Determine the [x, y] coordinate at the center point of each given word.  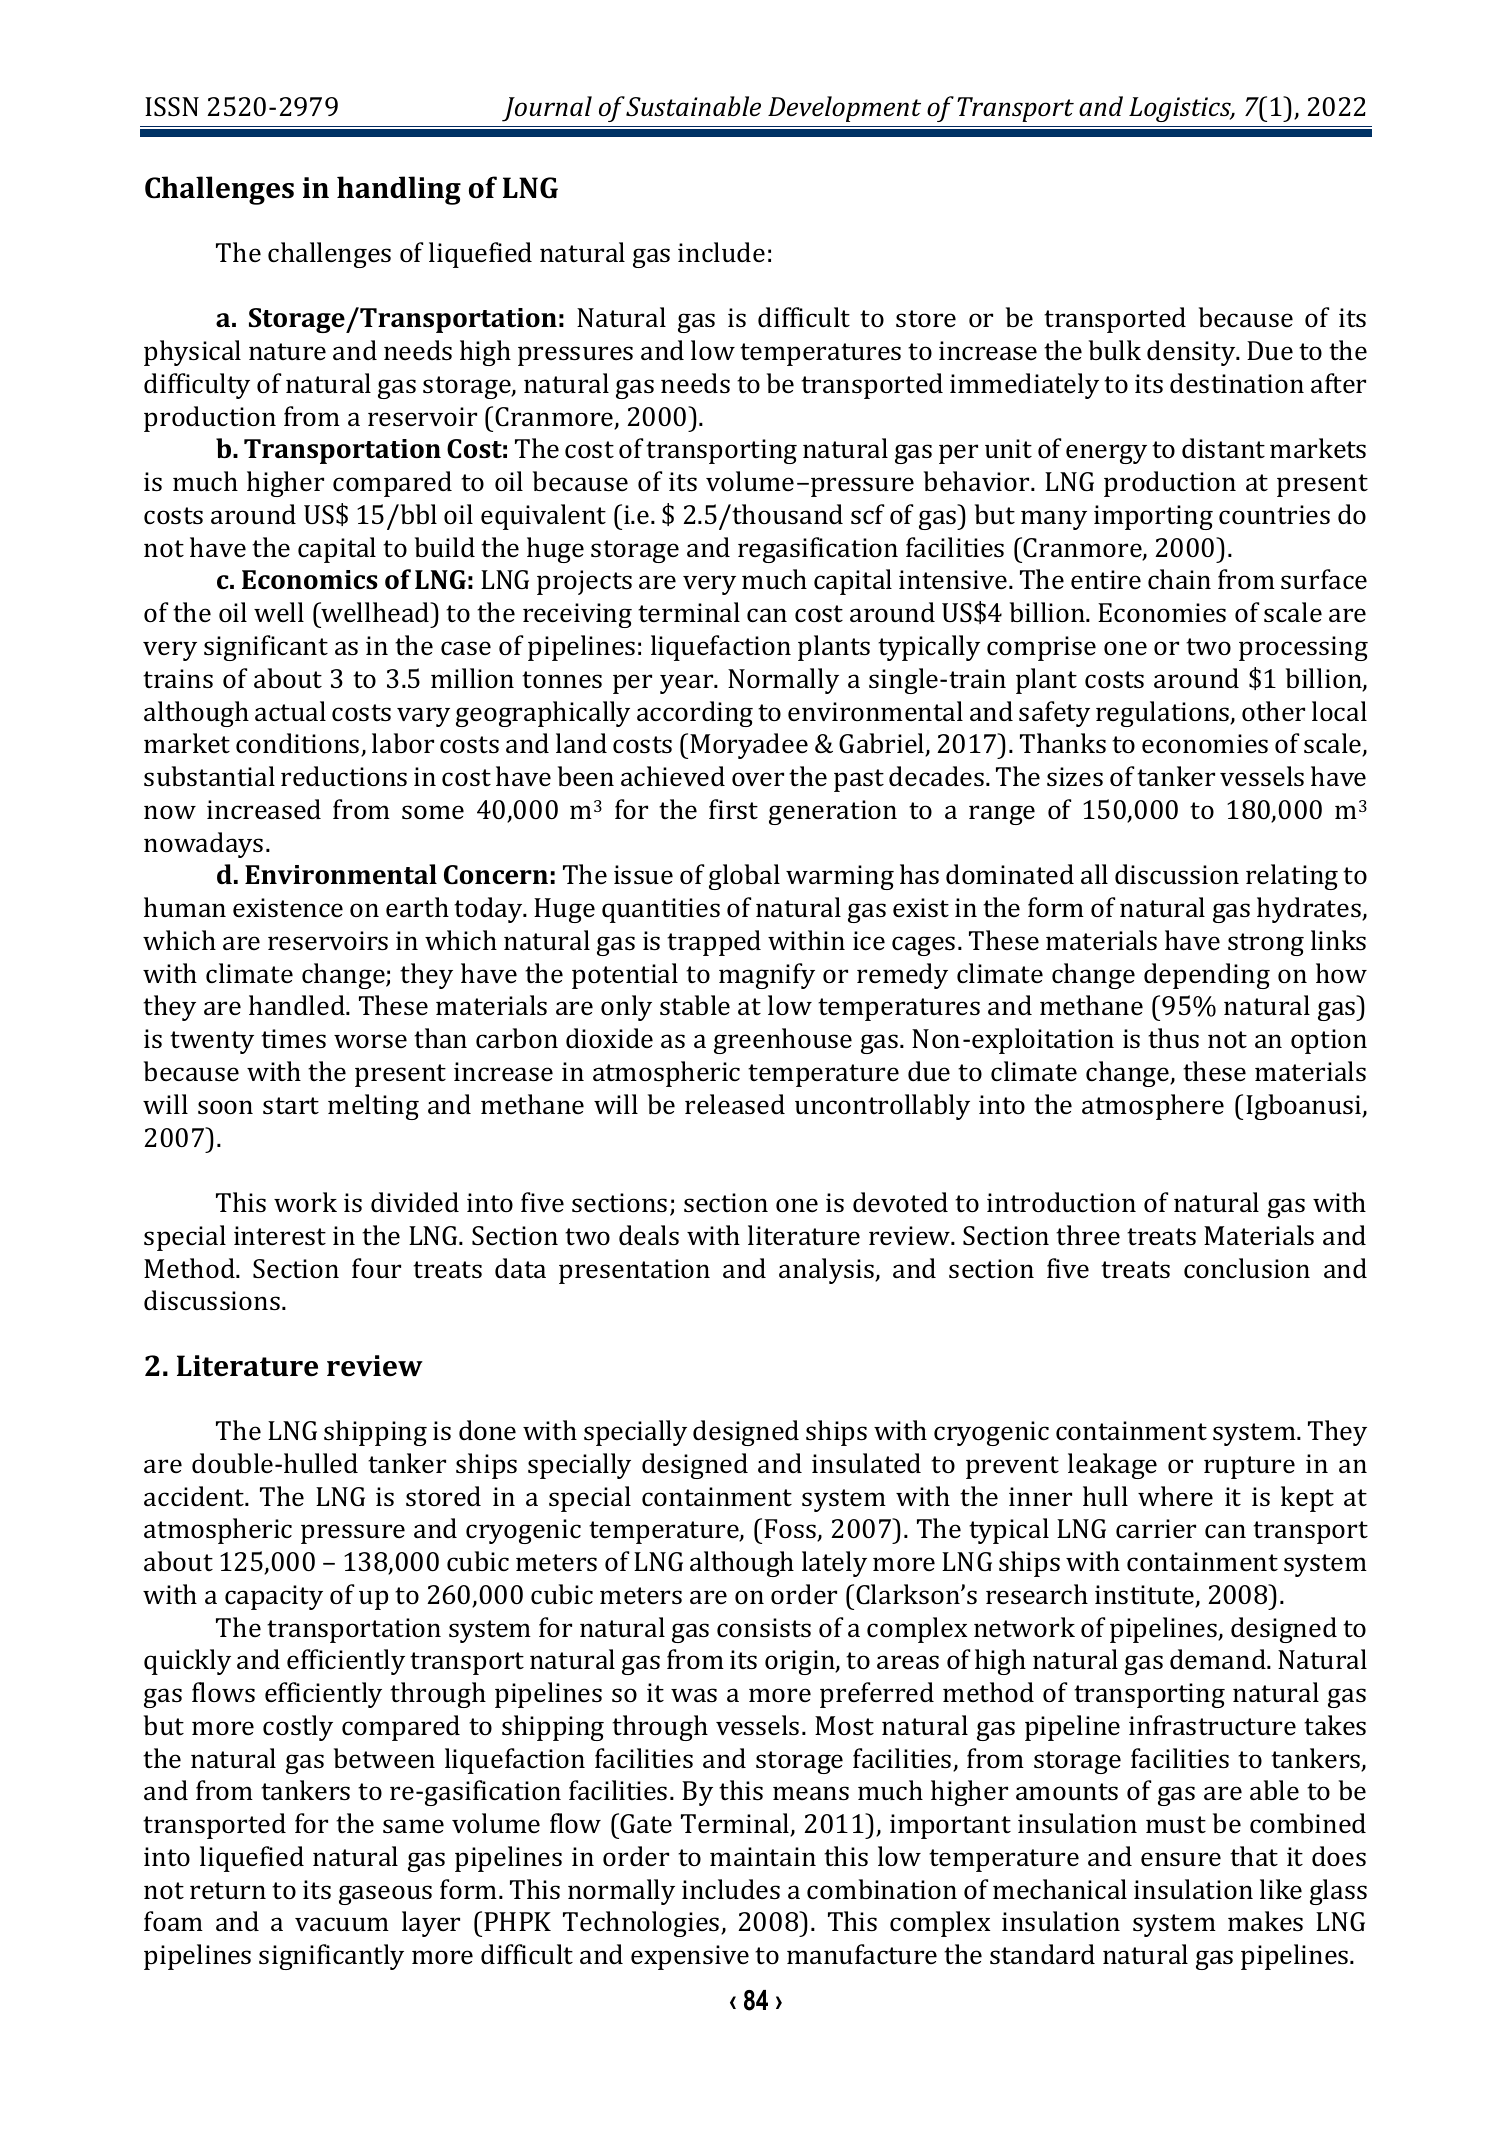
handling [399, 190]
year [688, 684]
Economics [310, 580]
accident [195, 1496]
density [1192, 353]
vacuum [342, 1924]
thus [1173, 1038]
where [1175, 1496]
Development [844, 109]
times [293, 1039]
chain [1179, 579]
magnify [767, 976]
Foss [791, 1530]
